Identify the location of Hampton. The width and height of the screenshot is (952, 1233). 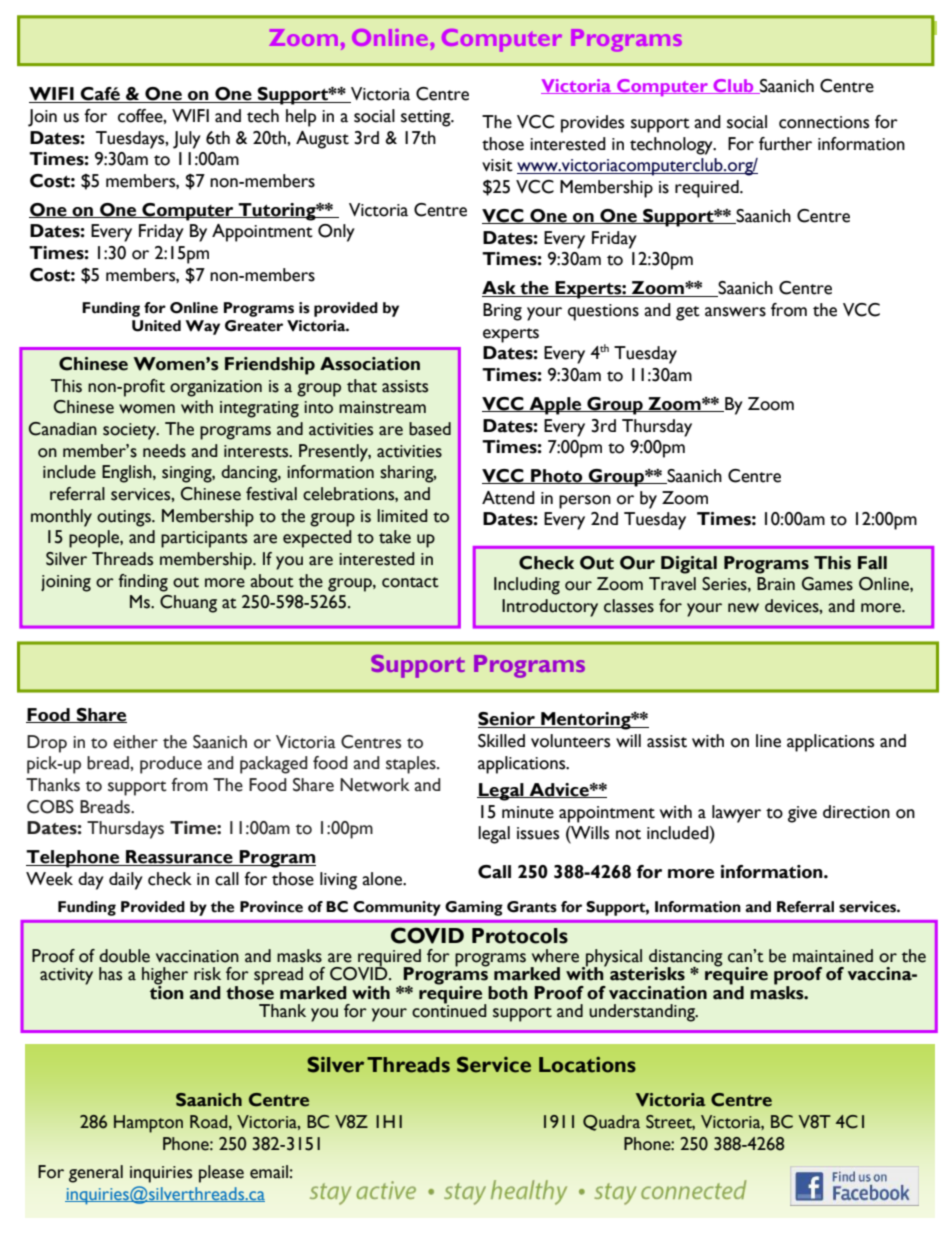
(148, 1124).
